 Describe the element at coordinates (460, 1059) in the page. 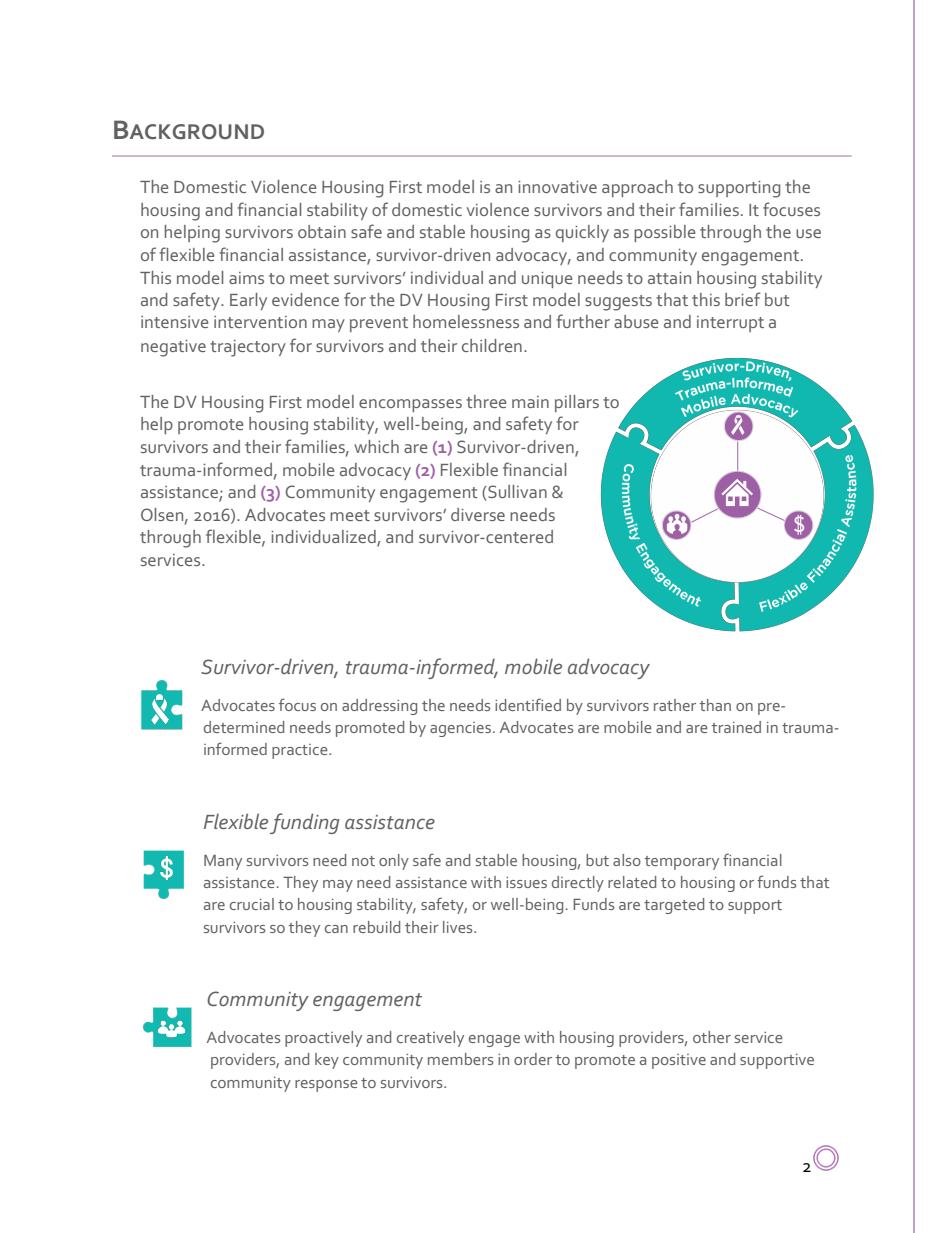

I see `members` at that location.
